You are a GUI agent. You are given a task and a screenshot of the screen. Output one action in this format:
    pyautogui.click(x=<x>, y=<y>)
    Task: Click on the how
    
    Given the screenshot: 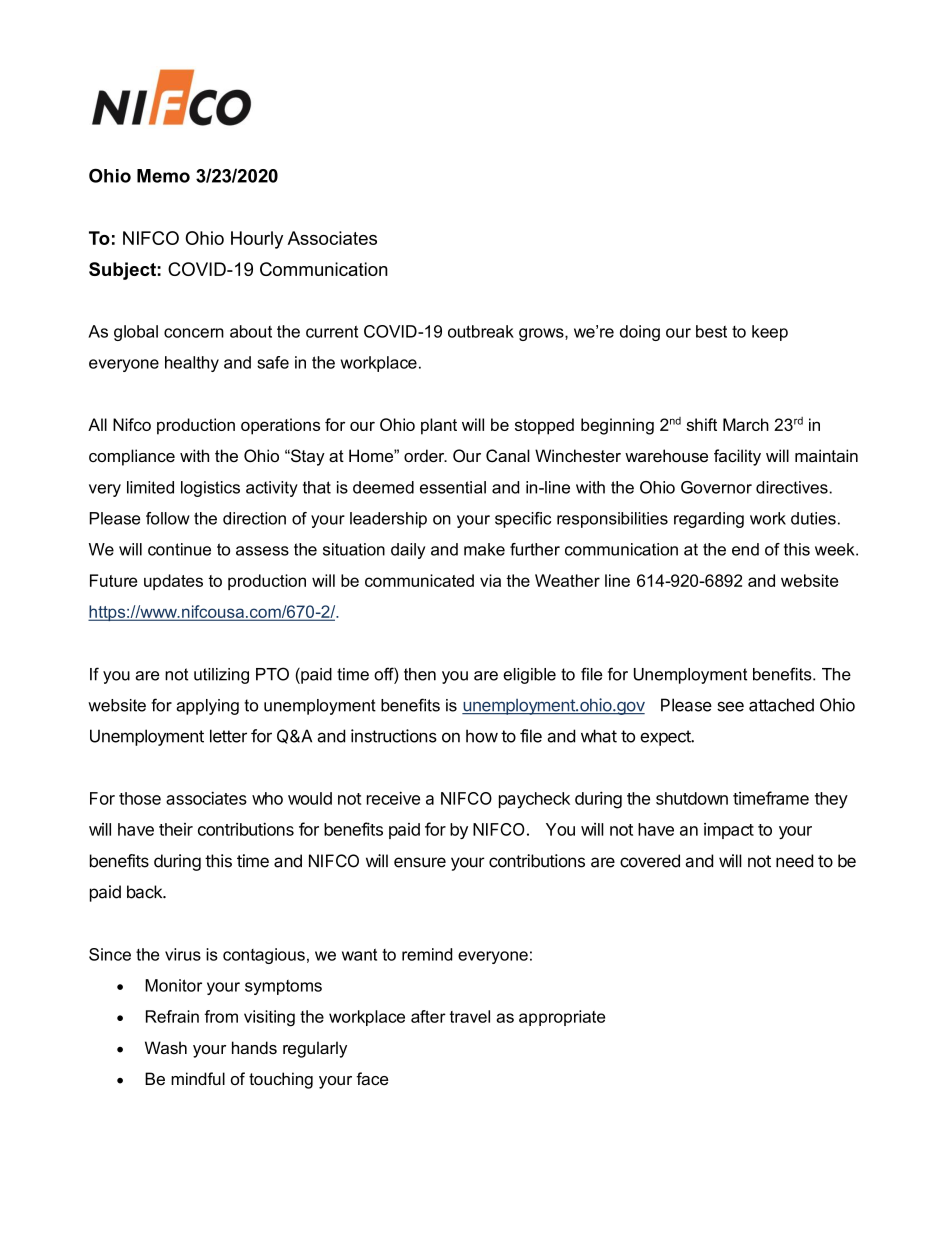 What is the action you would take?
    pyautogui.click(x=482, y=736)
